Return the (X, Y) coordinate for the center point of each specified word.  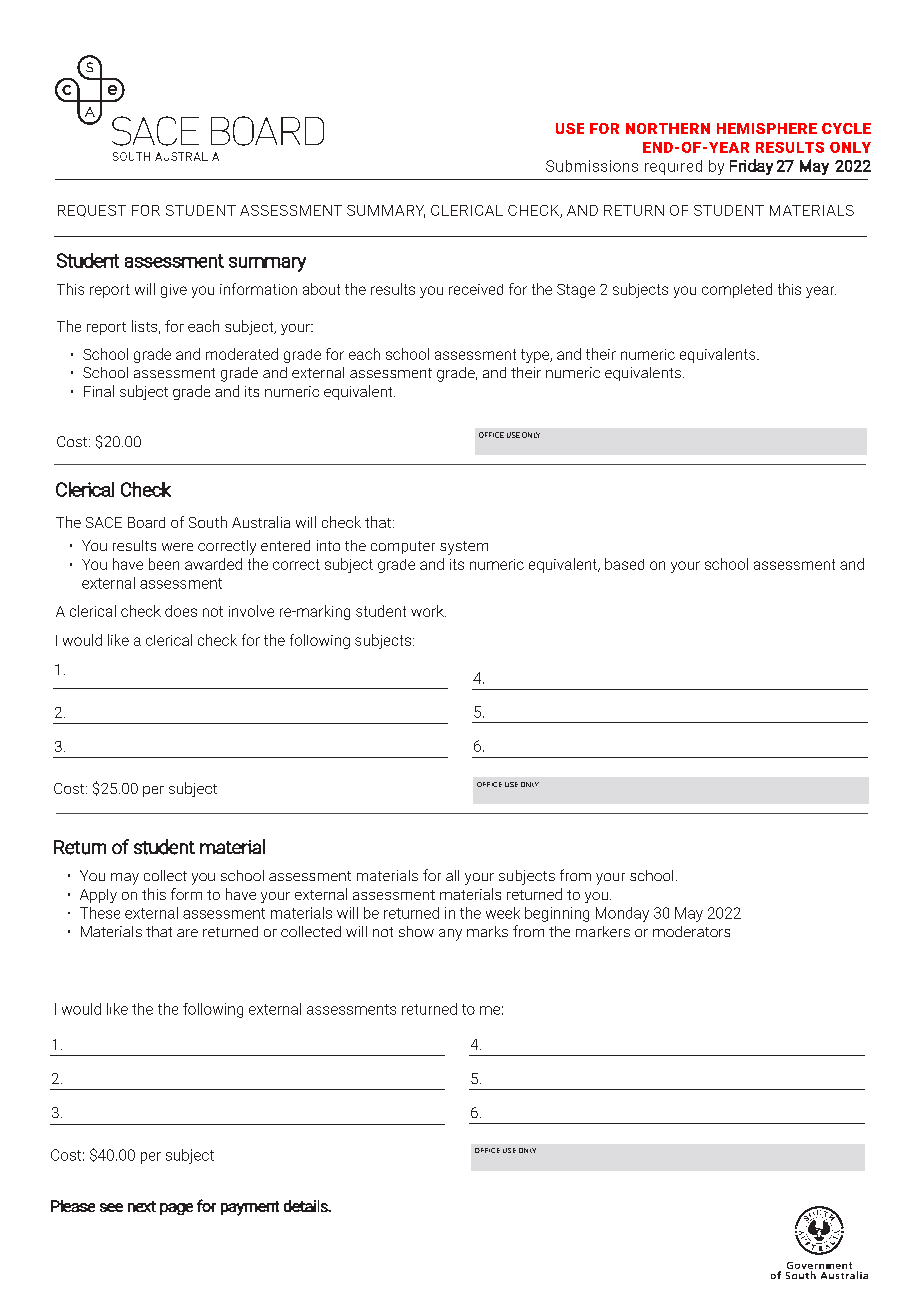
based (624, 564)
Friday (751, 167)
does (181, 611)
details (307, 1206)
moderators (691, 931)
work (428, 611)
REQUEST (92, 211)
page (176, 1209)
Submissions (592, 166)
